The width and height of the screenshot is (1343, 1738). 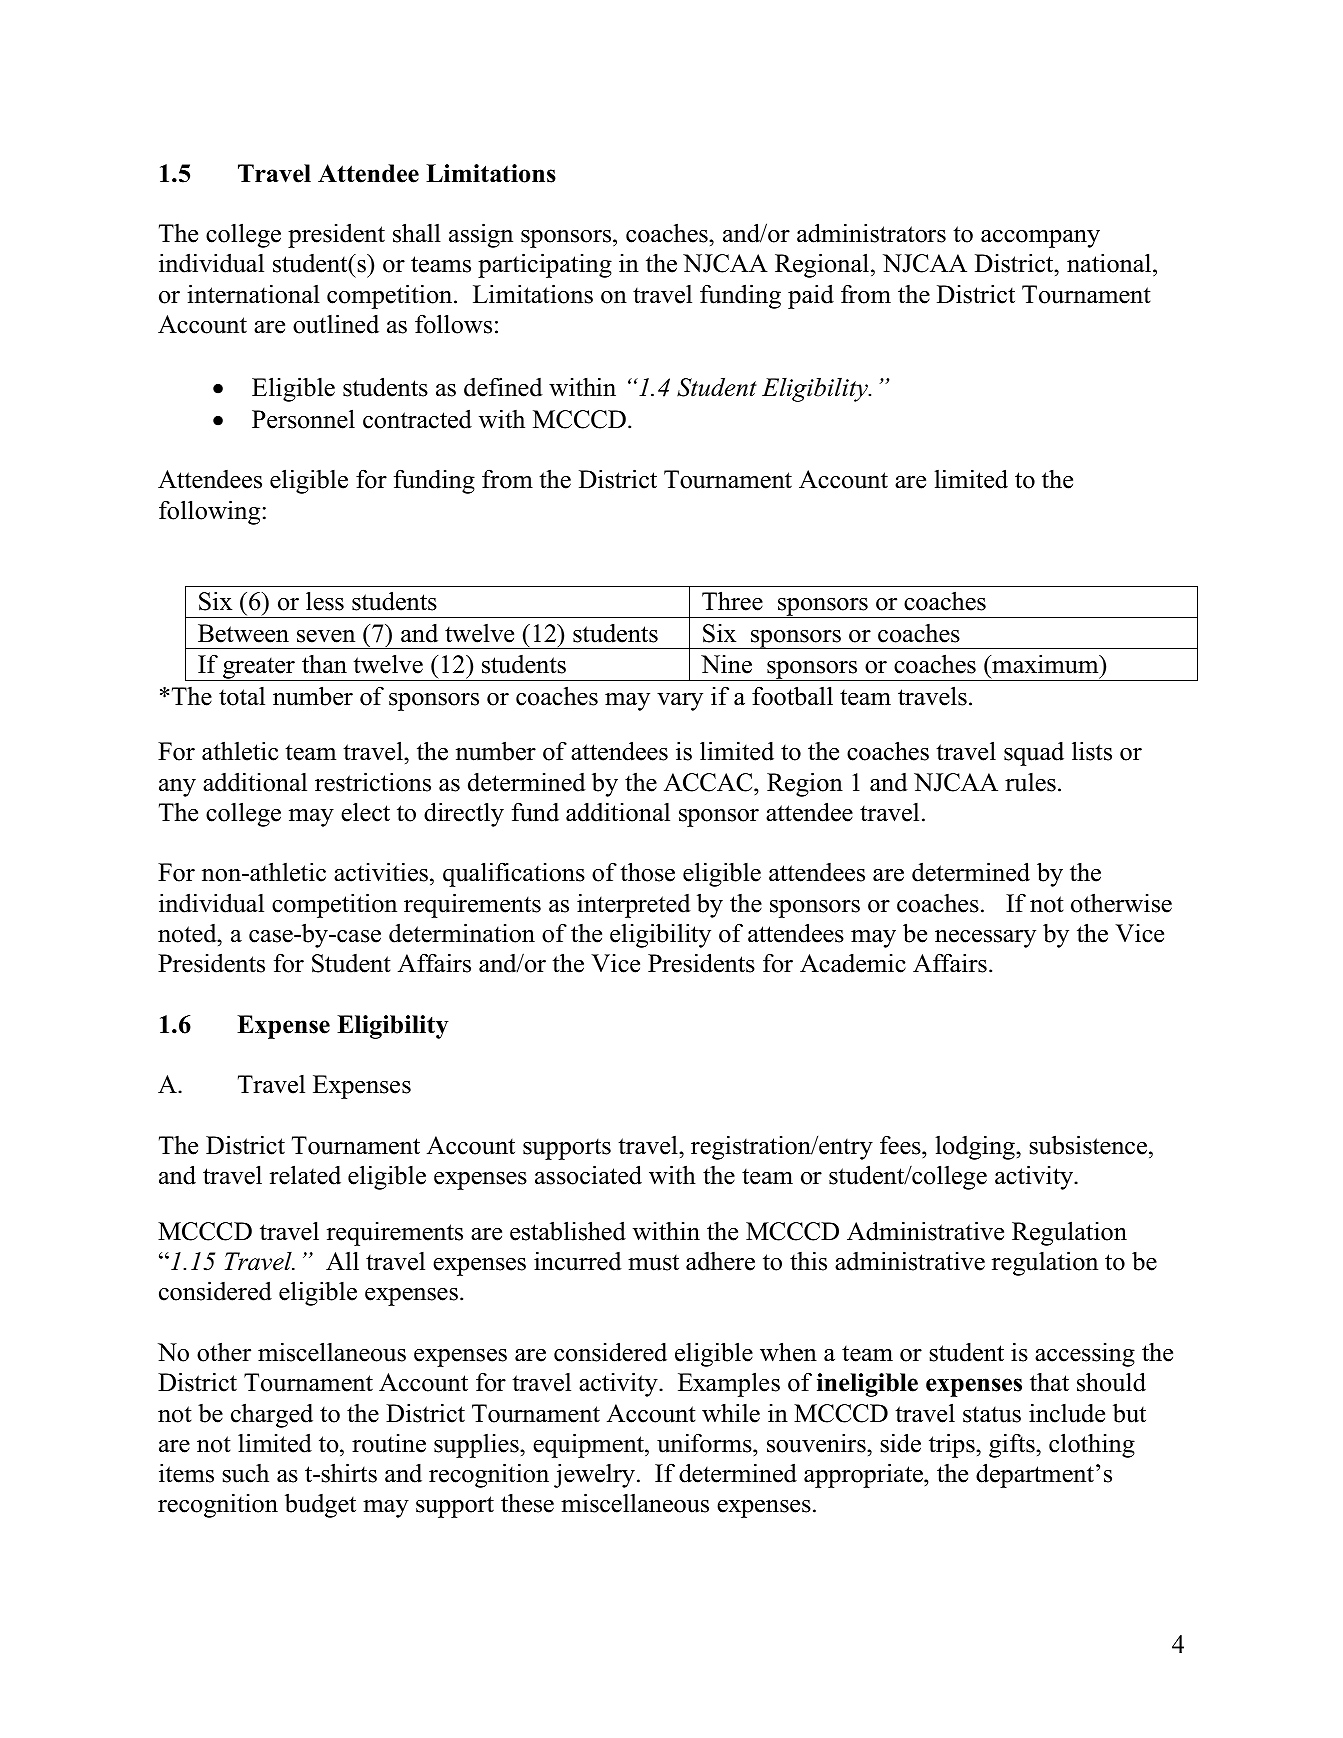 I want to click on accompany, so click(x=1040, y=239).
